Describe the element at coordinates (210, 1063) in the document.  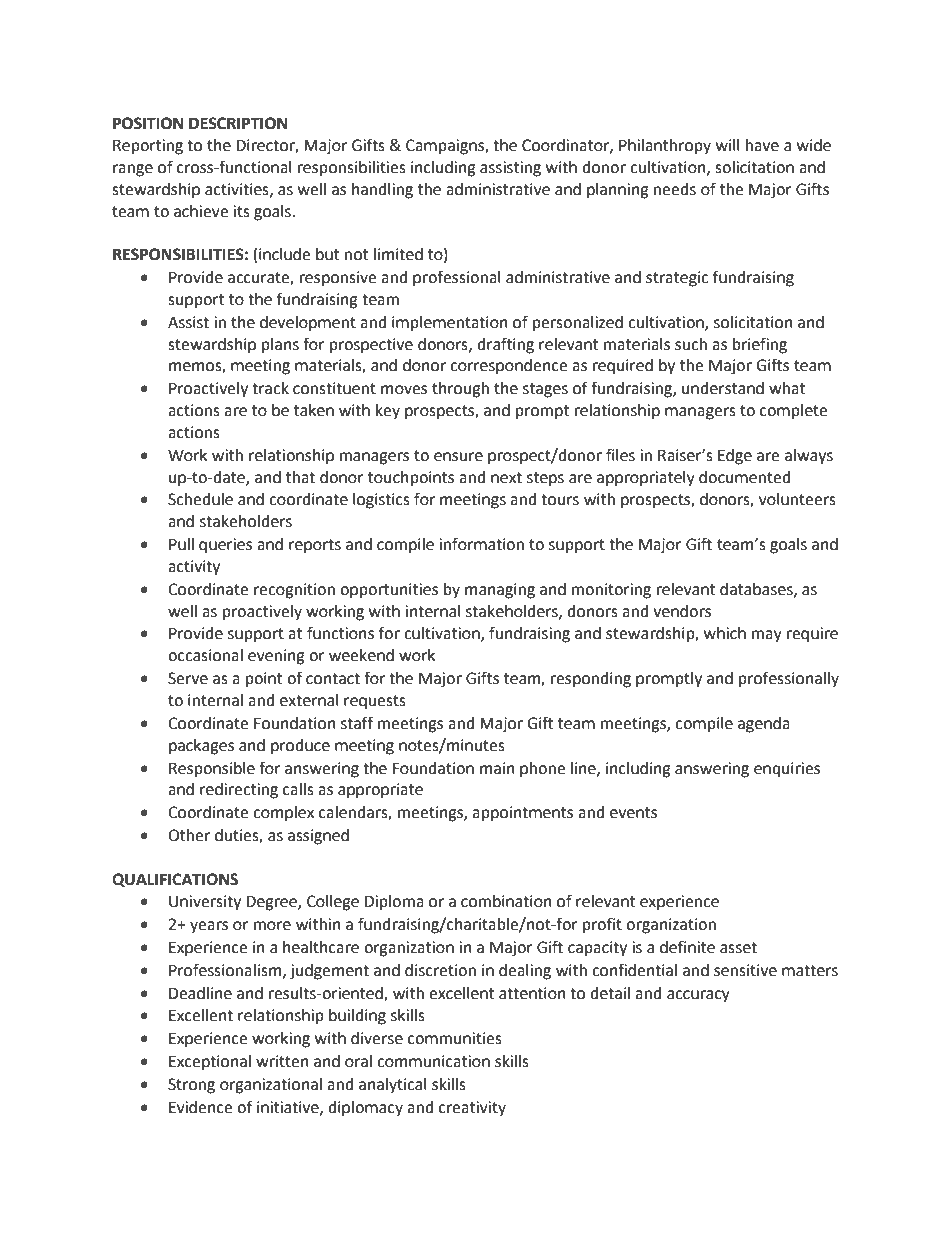
I see `Exceptional` at that location.
